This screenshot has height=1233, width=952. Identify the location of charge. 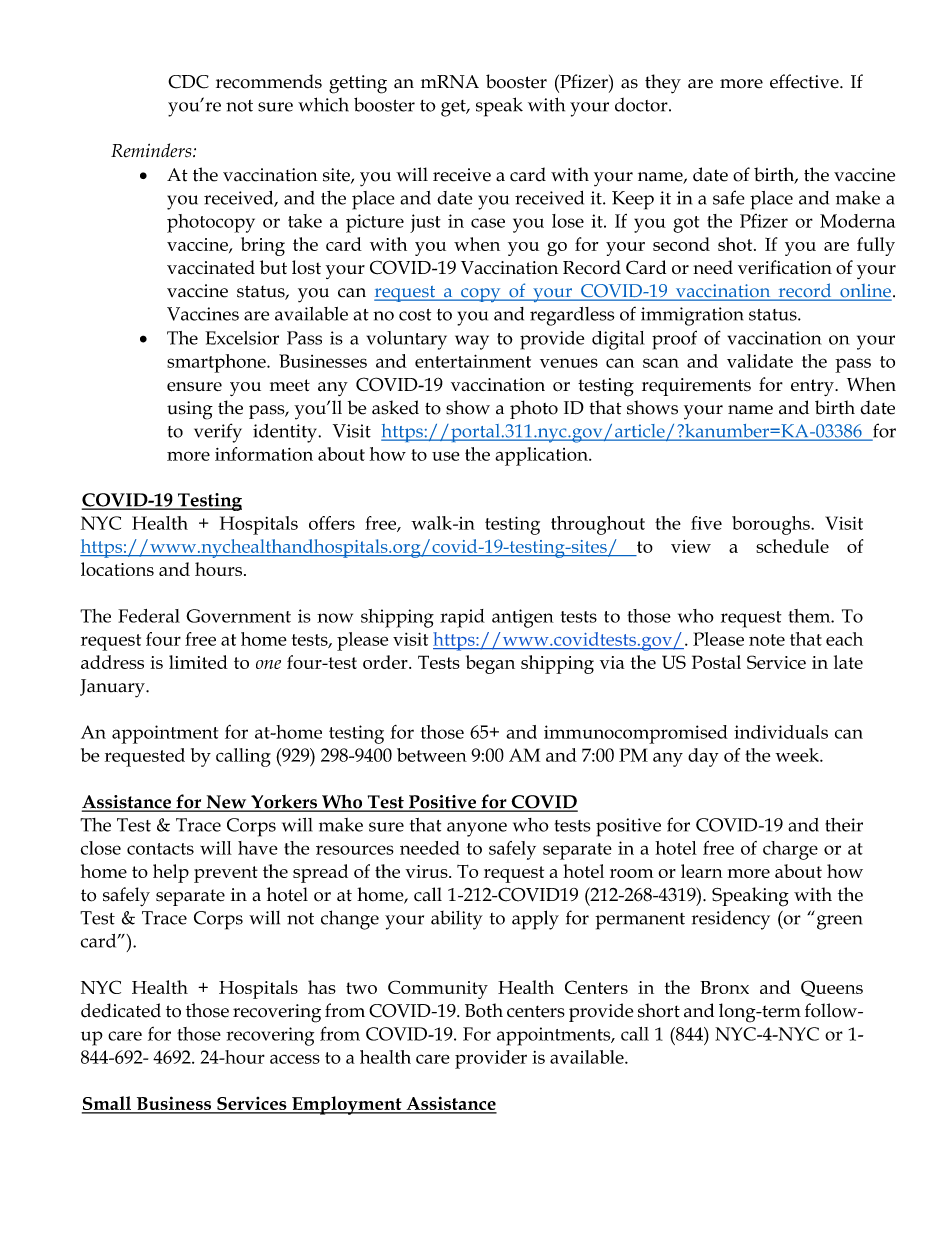
(790, 850).
